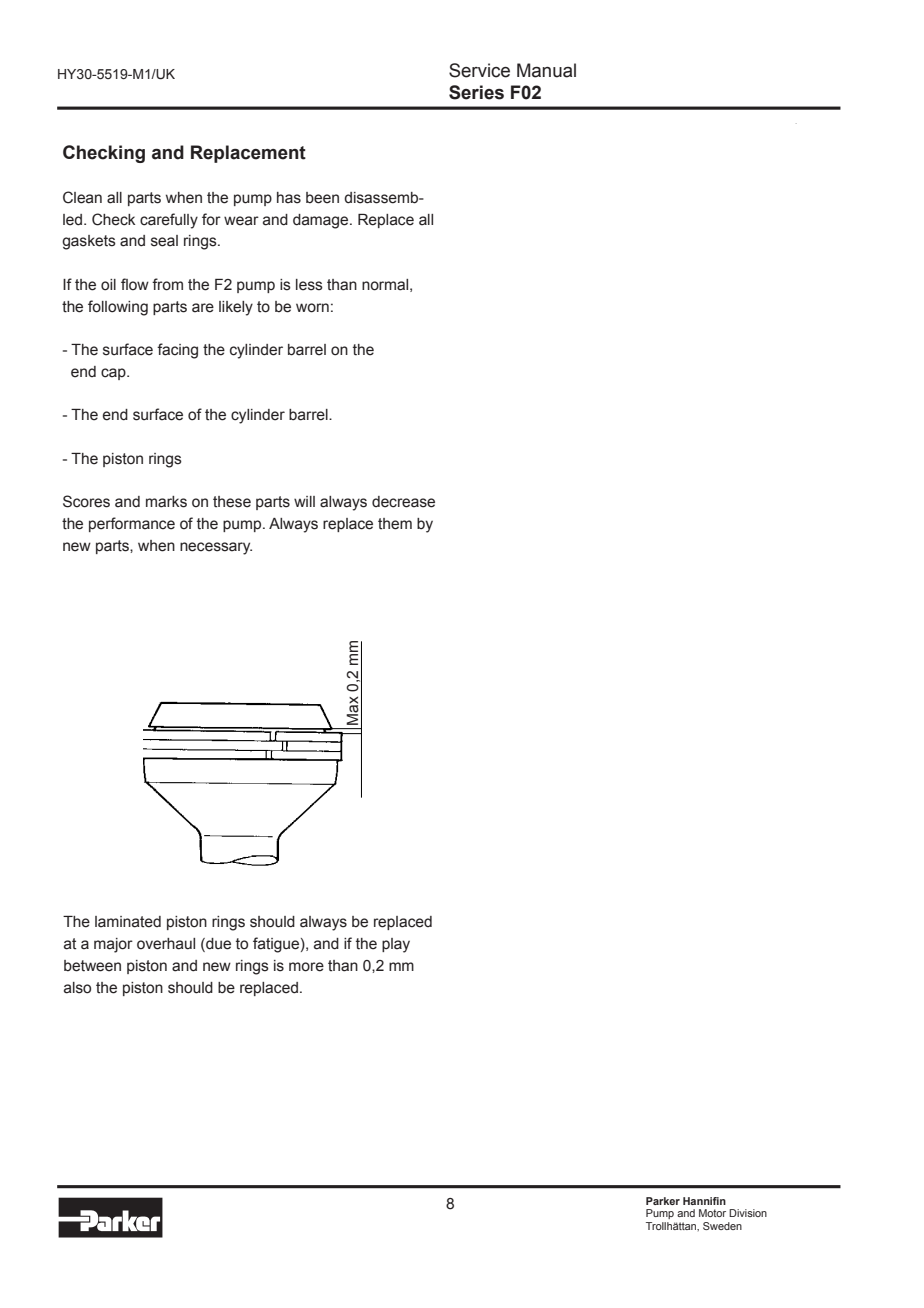 This document has width=924, height=1308. I want to click on decrease, so click(403, 502).
